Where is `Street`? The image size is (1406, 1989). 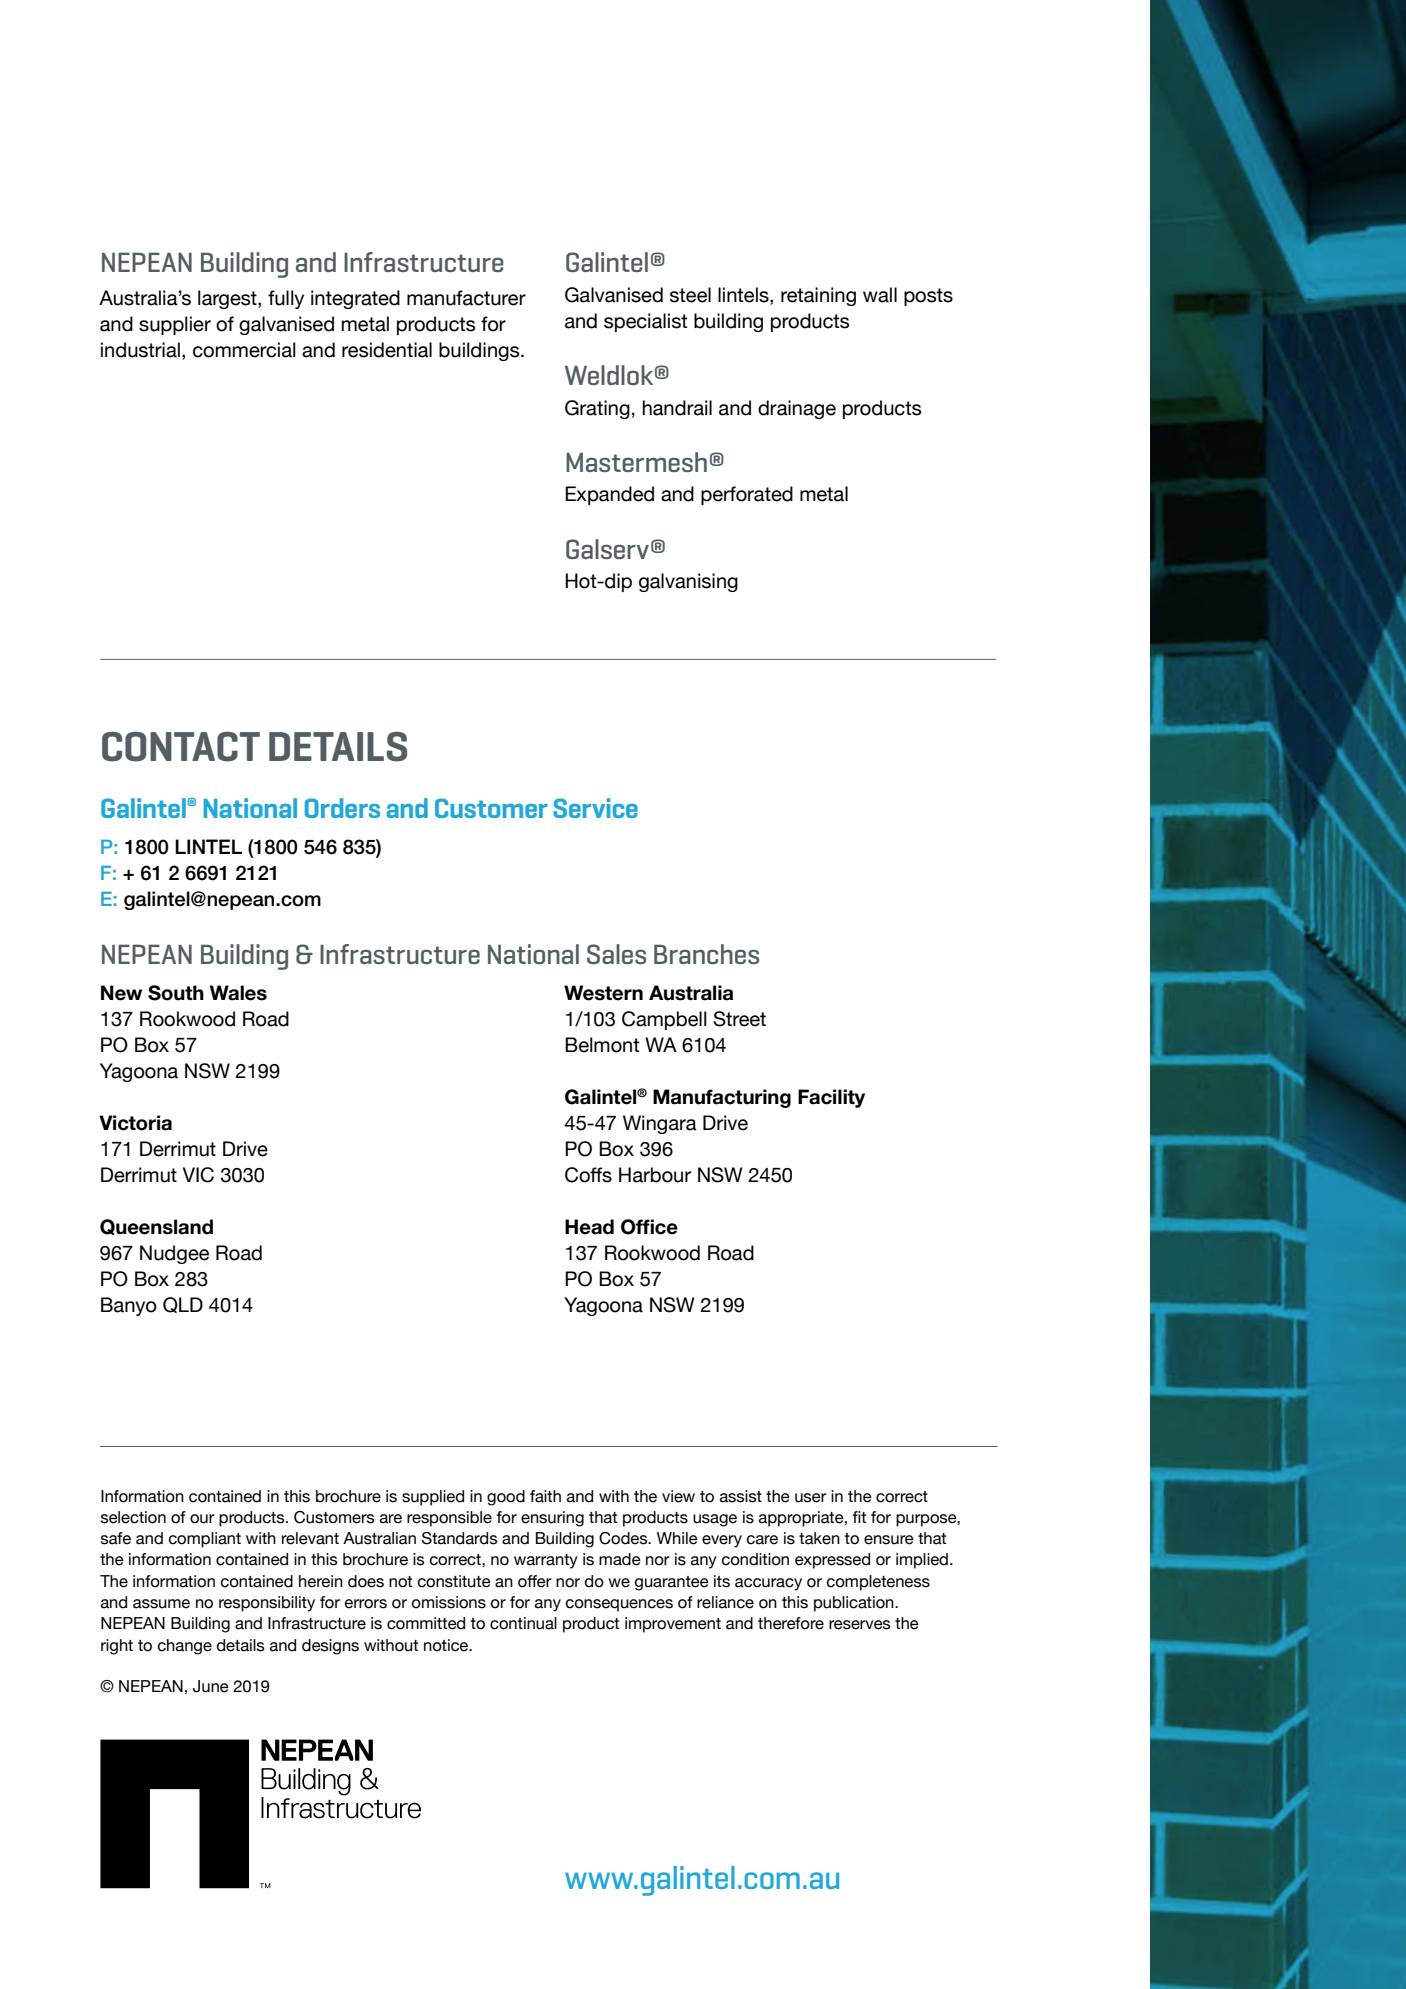
Street is located at coordinates (739, 1019).
